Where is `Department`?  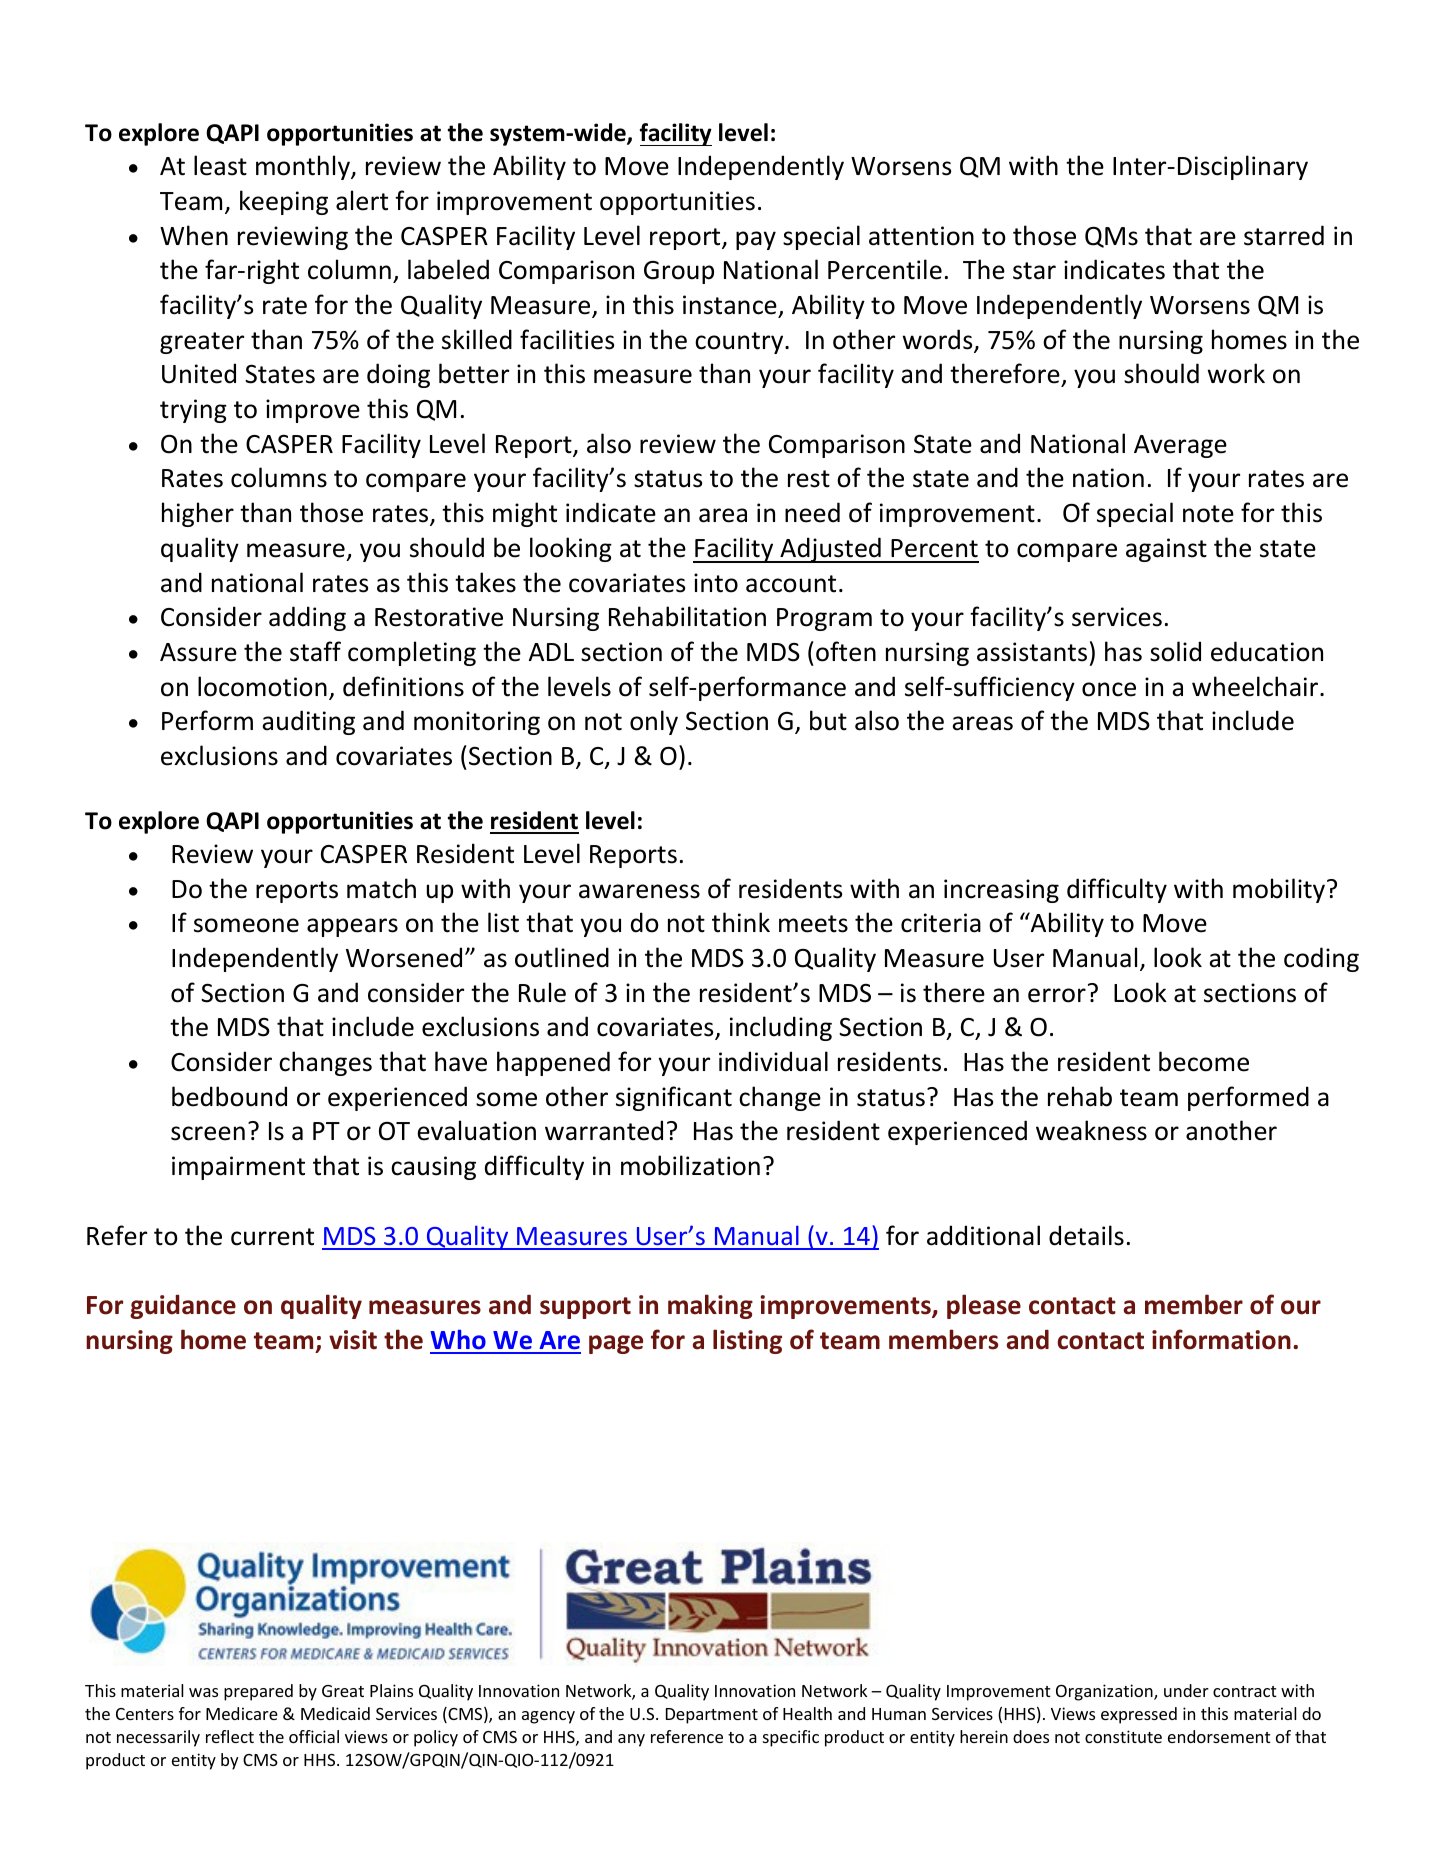
Department is located at coordinates (712, 1716).
